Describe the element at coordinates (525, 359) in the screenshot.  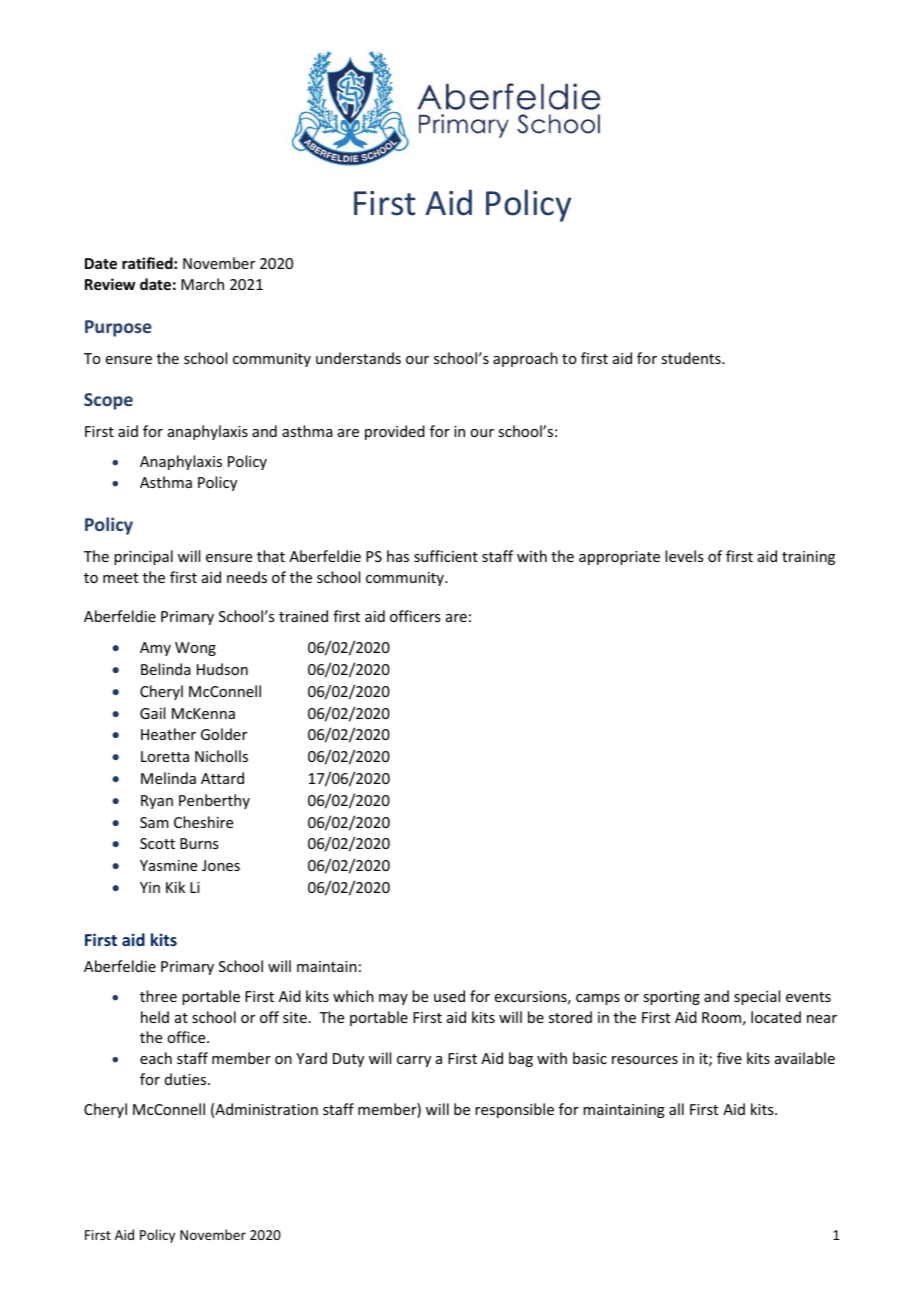
I see `approach` at that location.
